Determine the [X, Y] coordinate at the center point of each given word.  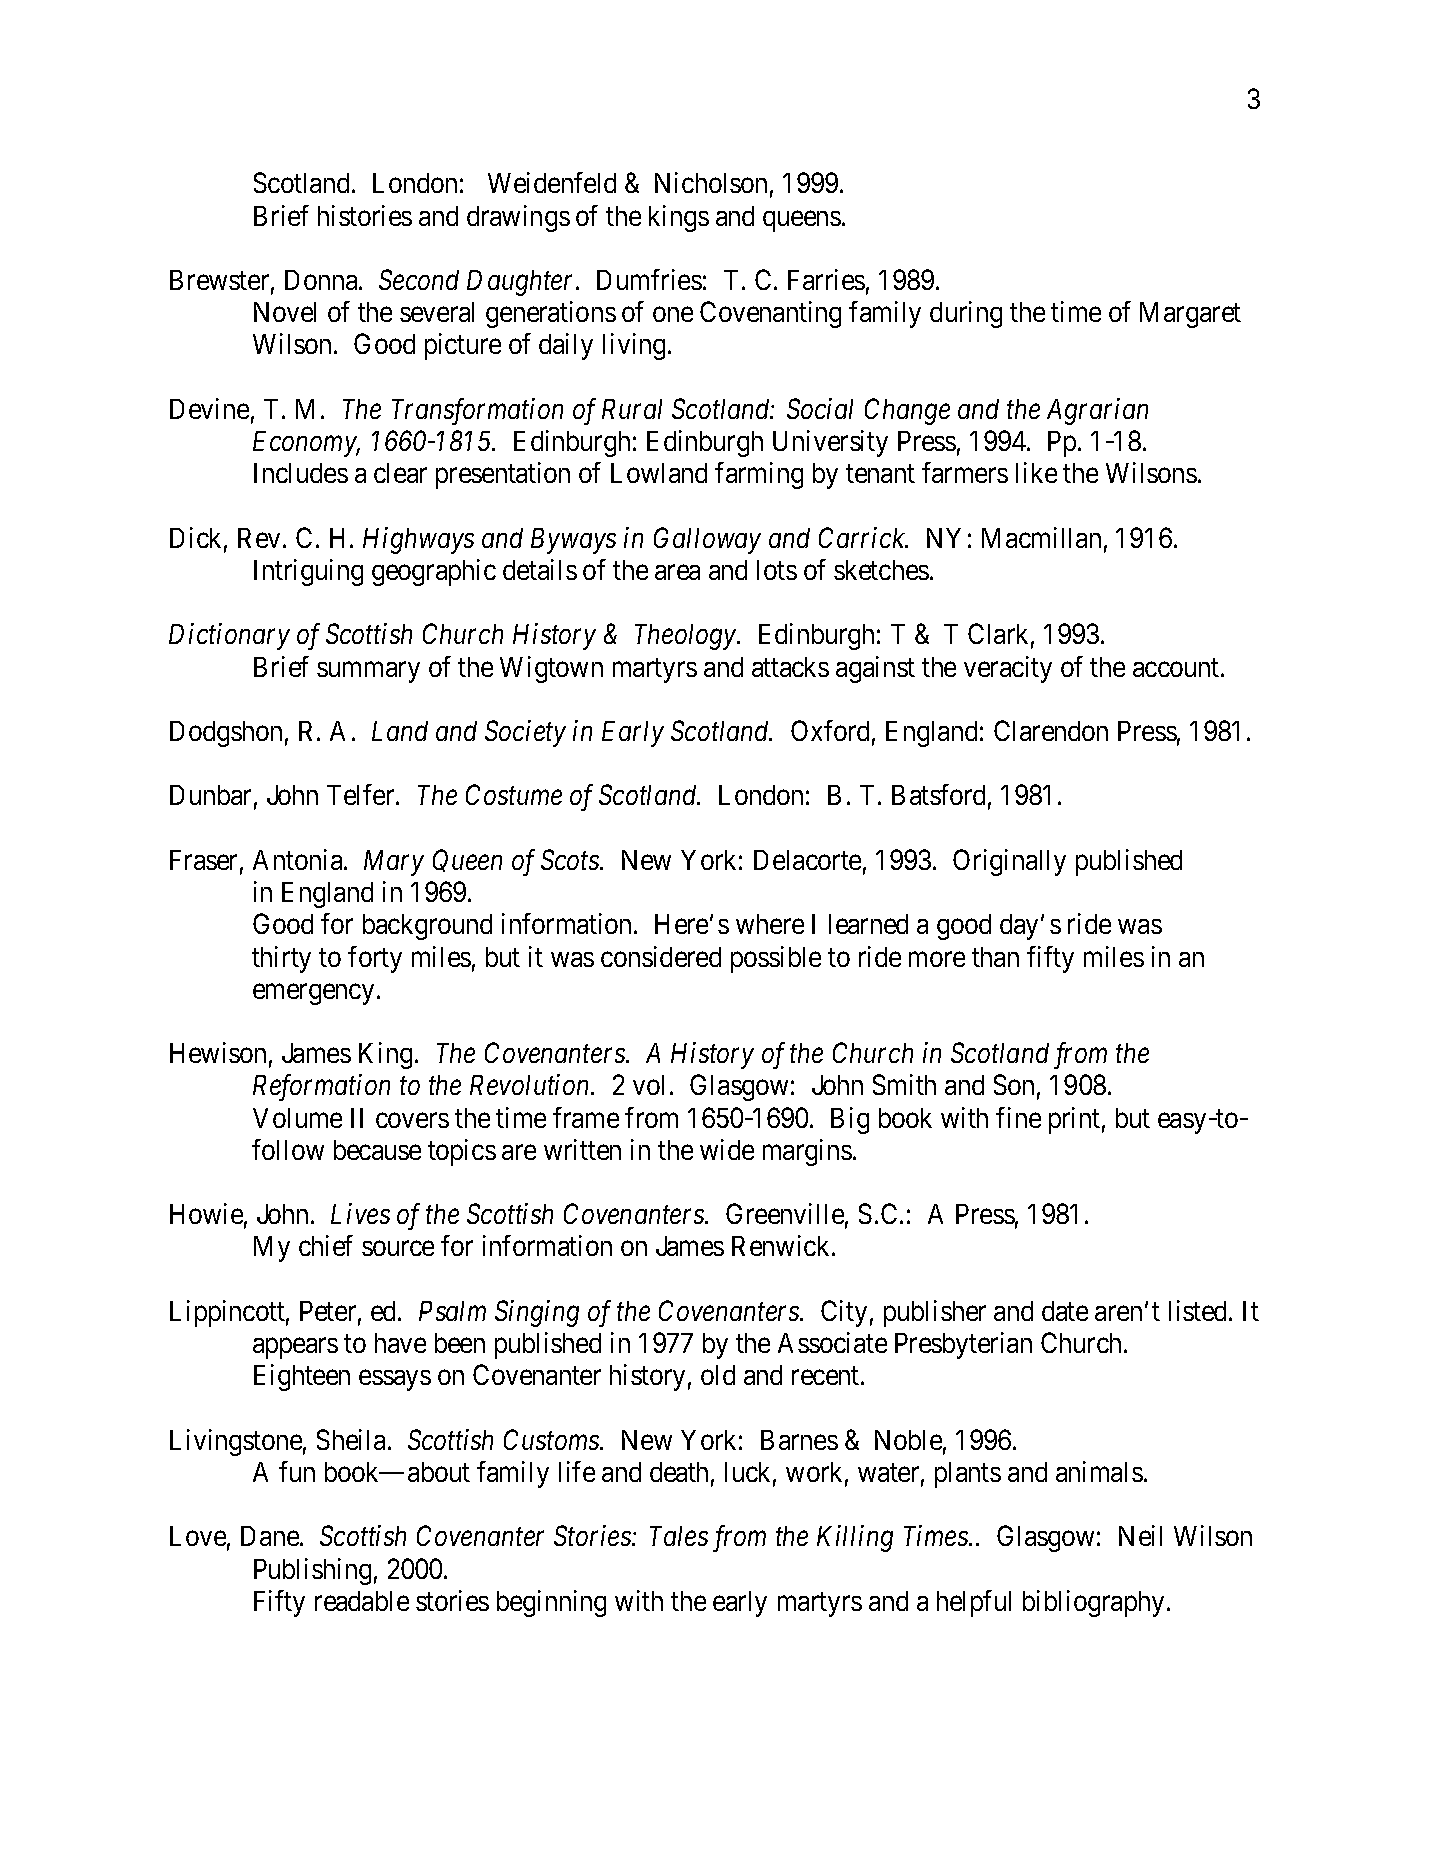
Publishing [312, 1571]
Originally [1009, 862]
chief [326, 1245]
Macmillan [1041, 537]
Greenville [785, 1213]
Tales [679, 1536]
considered [661, 956]
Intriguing [308, 572]
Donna [322, 280]
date [1065, 1311]
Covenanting [770, 314]
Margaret [1190, 315]
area [677, 572]
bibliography [1093, 1603]
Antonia [299, 859]
